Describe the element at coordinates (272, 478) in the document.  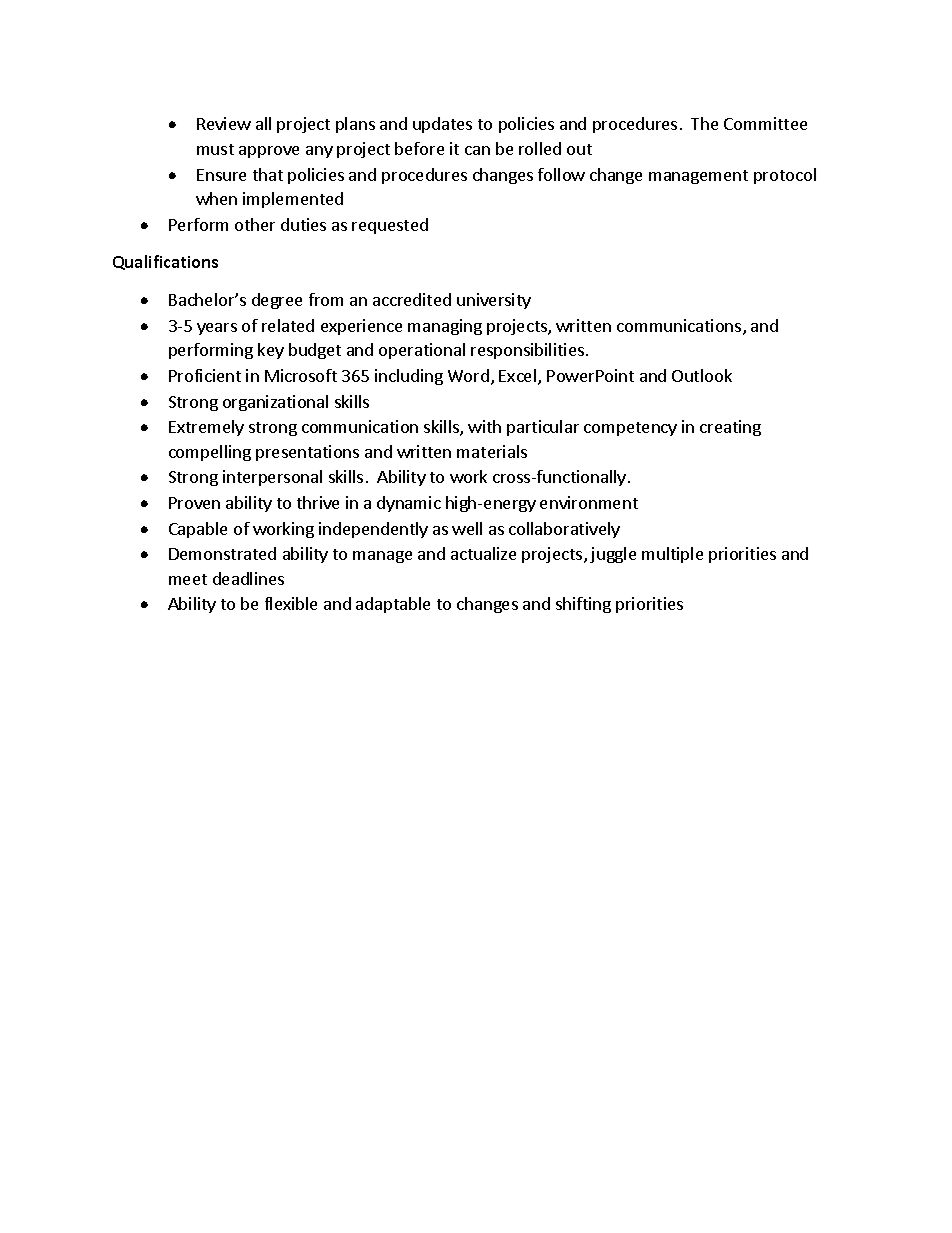
I see `interpersonal` at that location.
